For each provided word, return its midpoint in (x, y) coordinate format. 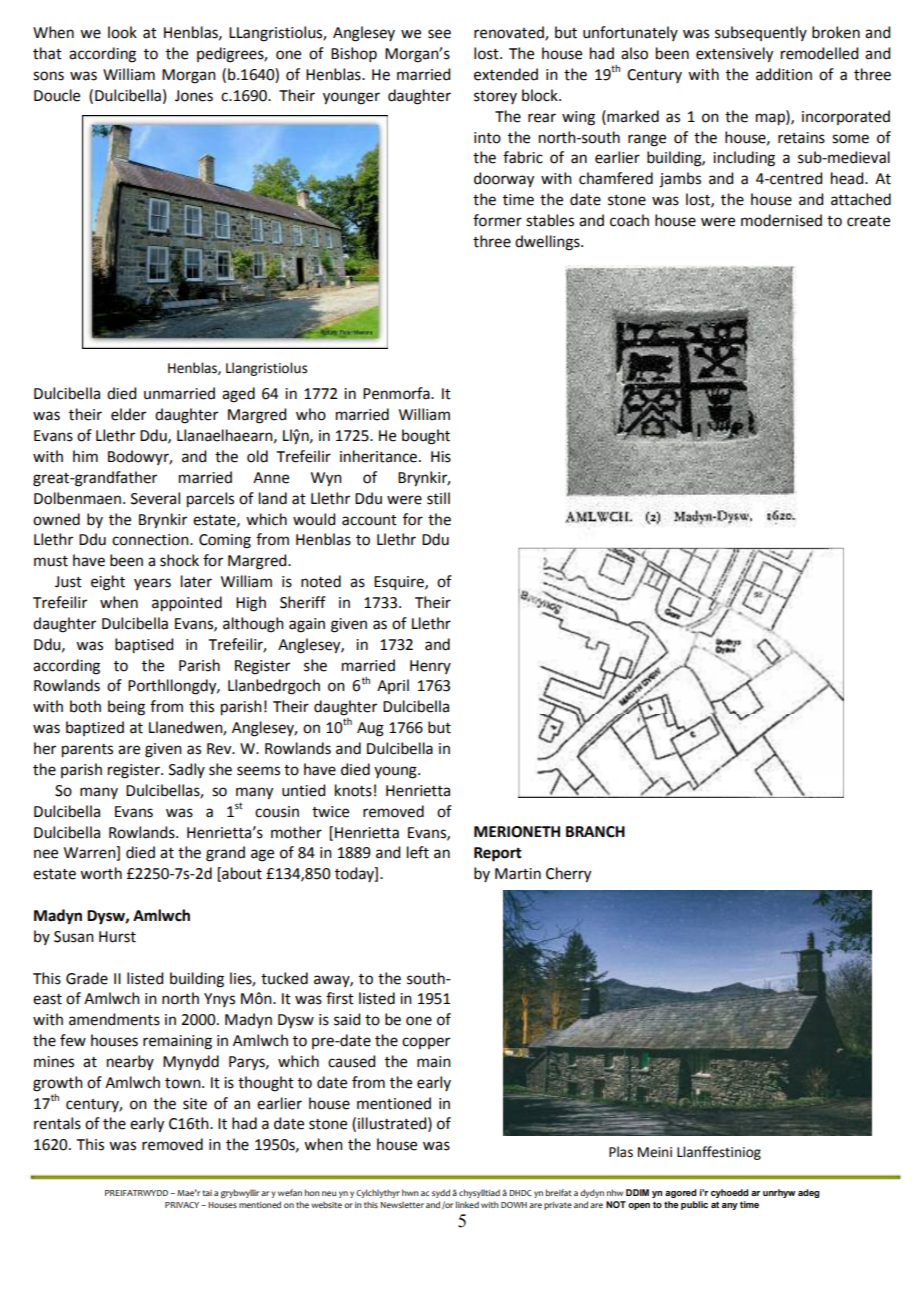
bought (426, 437)
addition (784, 74)
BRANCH (595, 832)
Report (498, 854)
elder (128, 414)
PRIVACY (183, 1205)
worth (101, 873)
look (122, 32)
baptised (144, 646)
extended (506, 74)
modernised (781, 220)
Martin (518, 874)
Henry (430, 667)
